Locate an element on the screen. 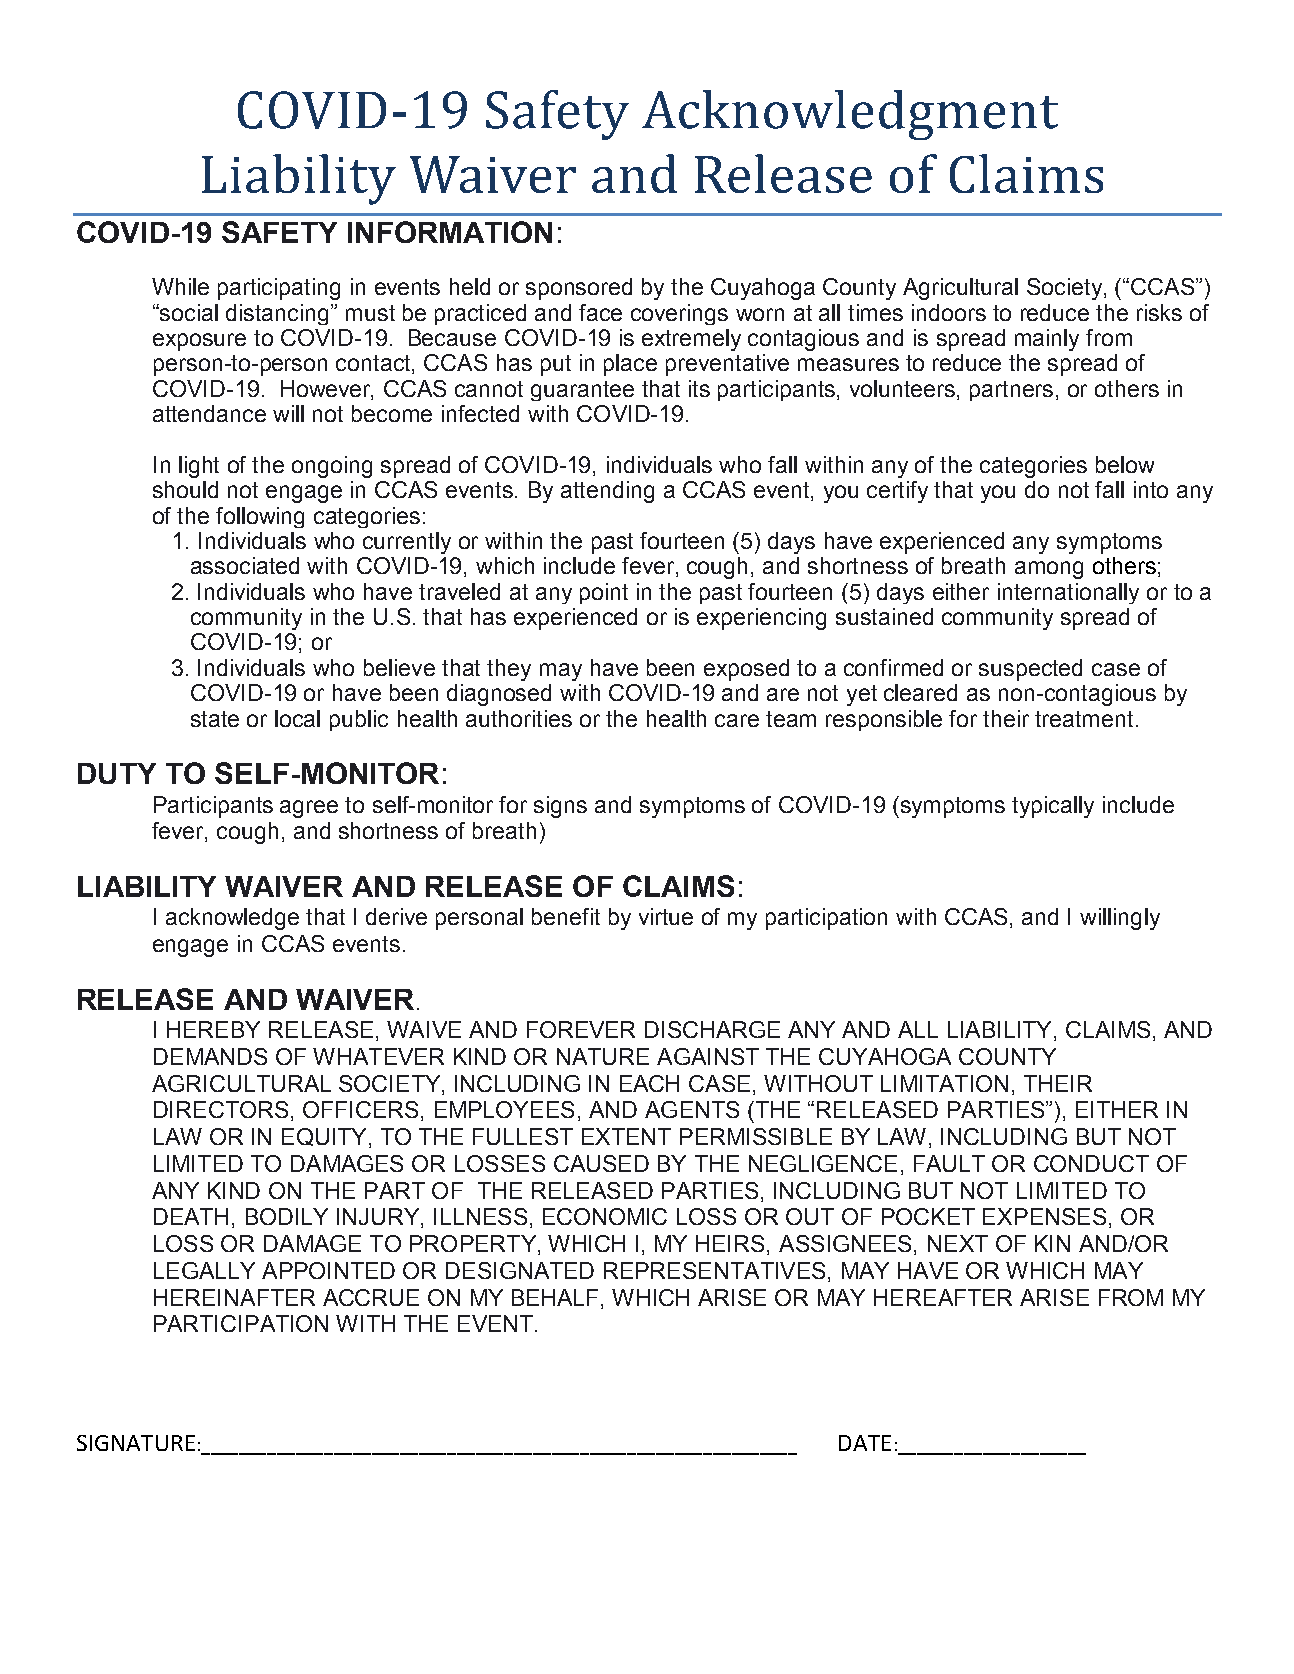  Acknowledgment is located at coordinates (850, 115).
